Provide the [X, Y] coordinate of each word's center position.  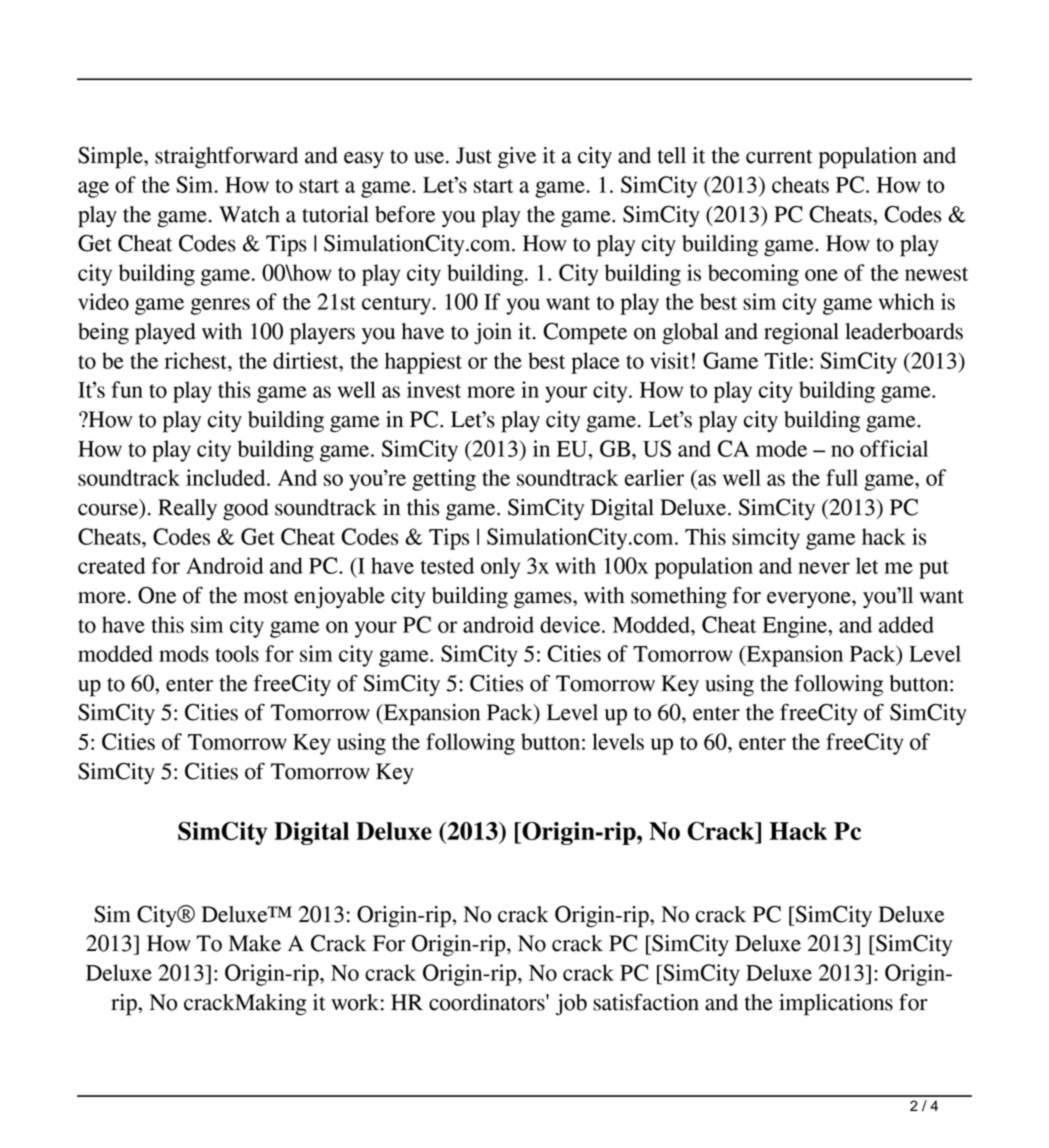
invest [434, 389]
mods [184, 653]
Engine [796, 627]
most [265, 597]
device [571, 624]
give [517, 157]
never [824, 568]
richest [197, 360]
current [779, 157]
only [500, 568]
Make [255, 943]
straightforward [226, 157]
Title [786, 360]
